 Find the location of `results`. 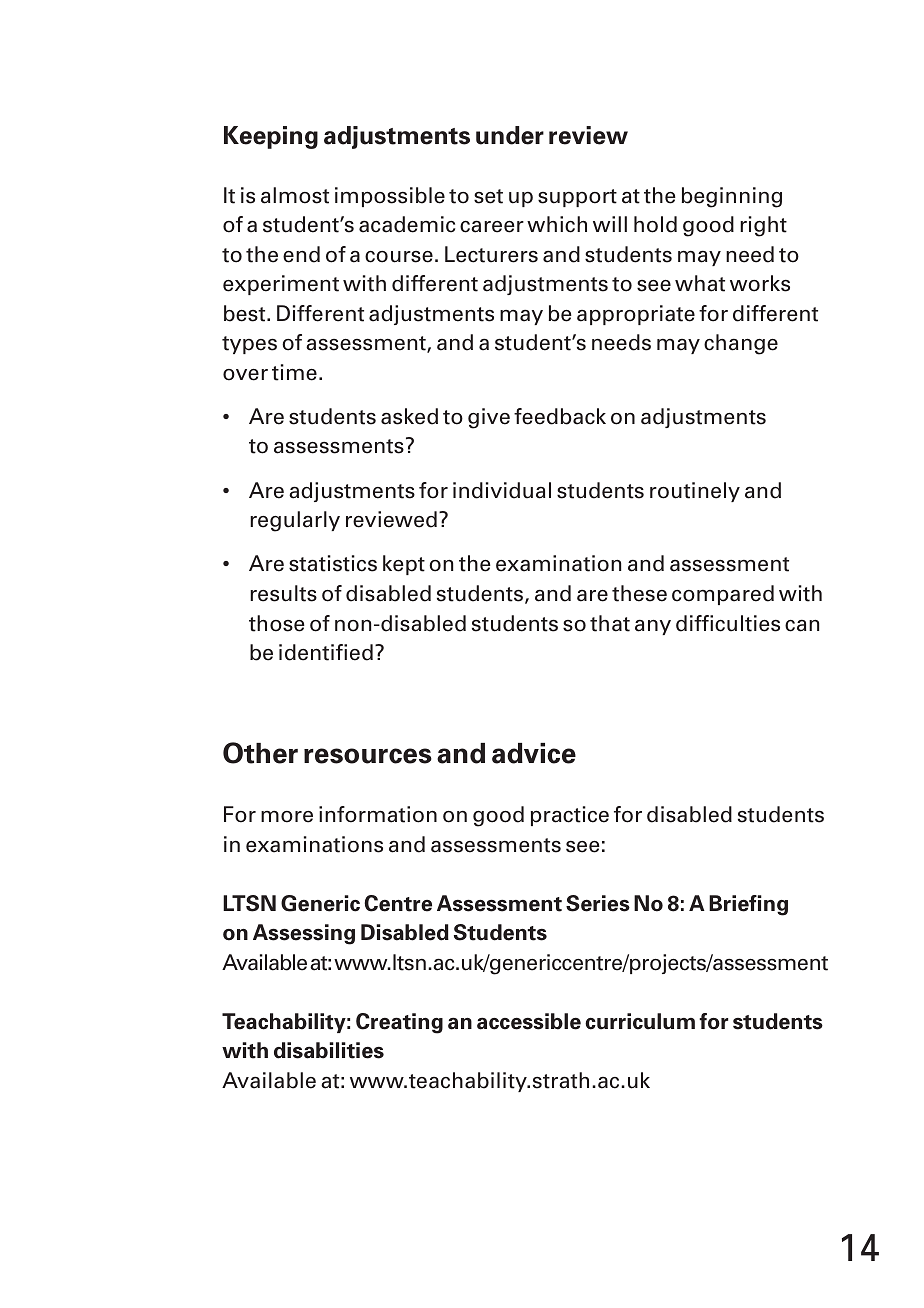

results is located at coordinates (283, 593).
